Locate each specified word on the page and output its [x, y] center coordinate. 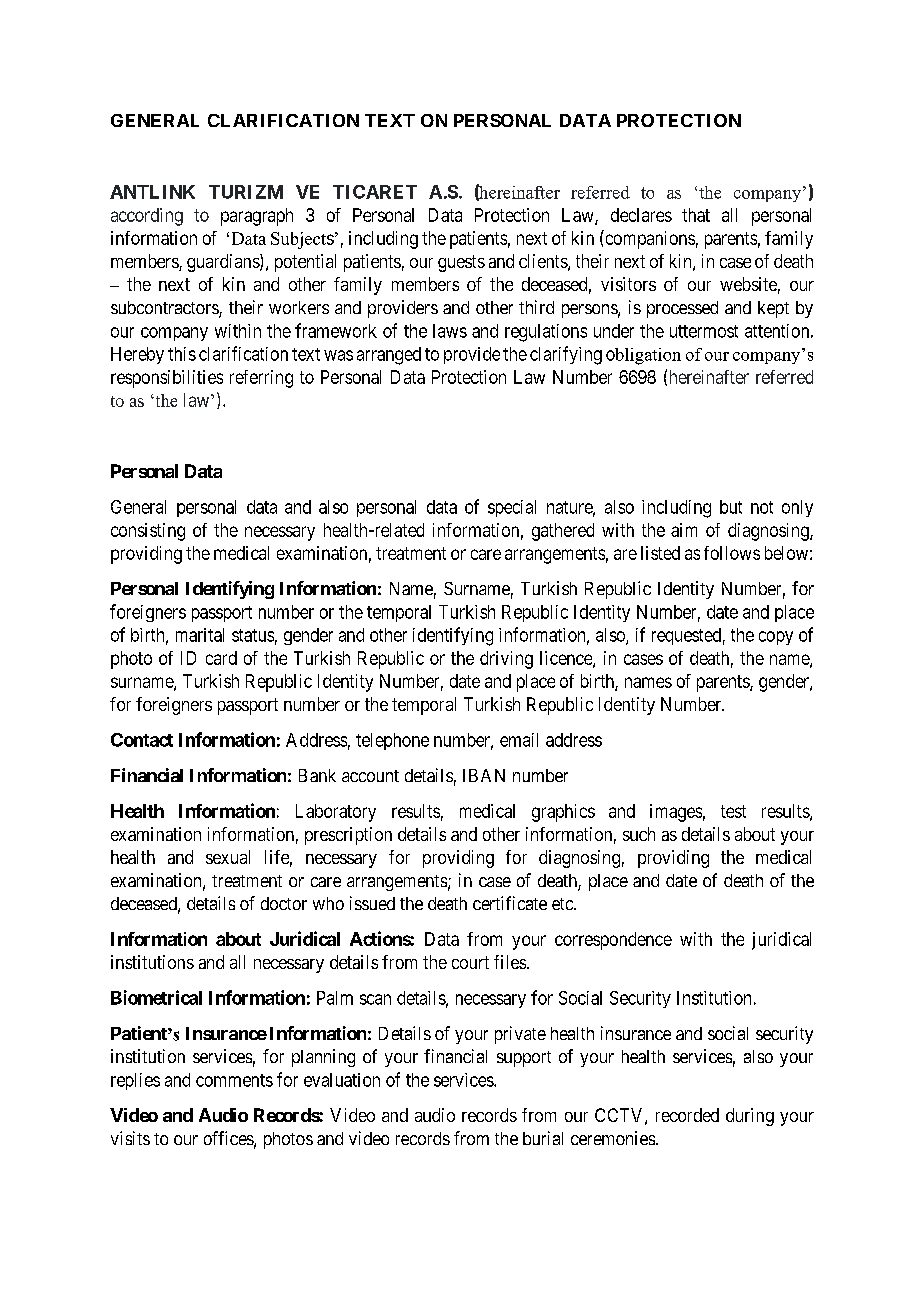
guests [461, 263]
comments [234, 1080]
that [696, 215]
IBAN [484, 775]
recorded [687, 1115]
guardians [224, 263]
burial [543, 1138]
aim [684, 530]
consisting [148, 532]
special [512, 508]
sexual [228, 857]
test [733, 811]
